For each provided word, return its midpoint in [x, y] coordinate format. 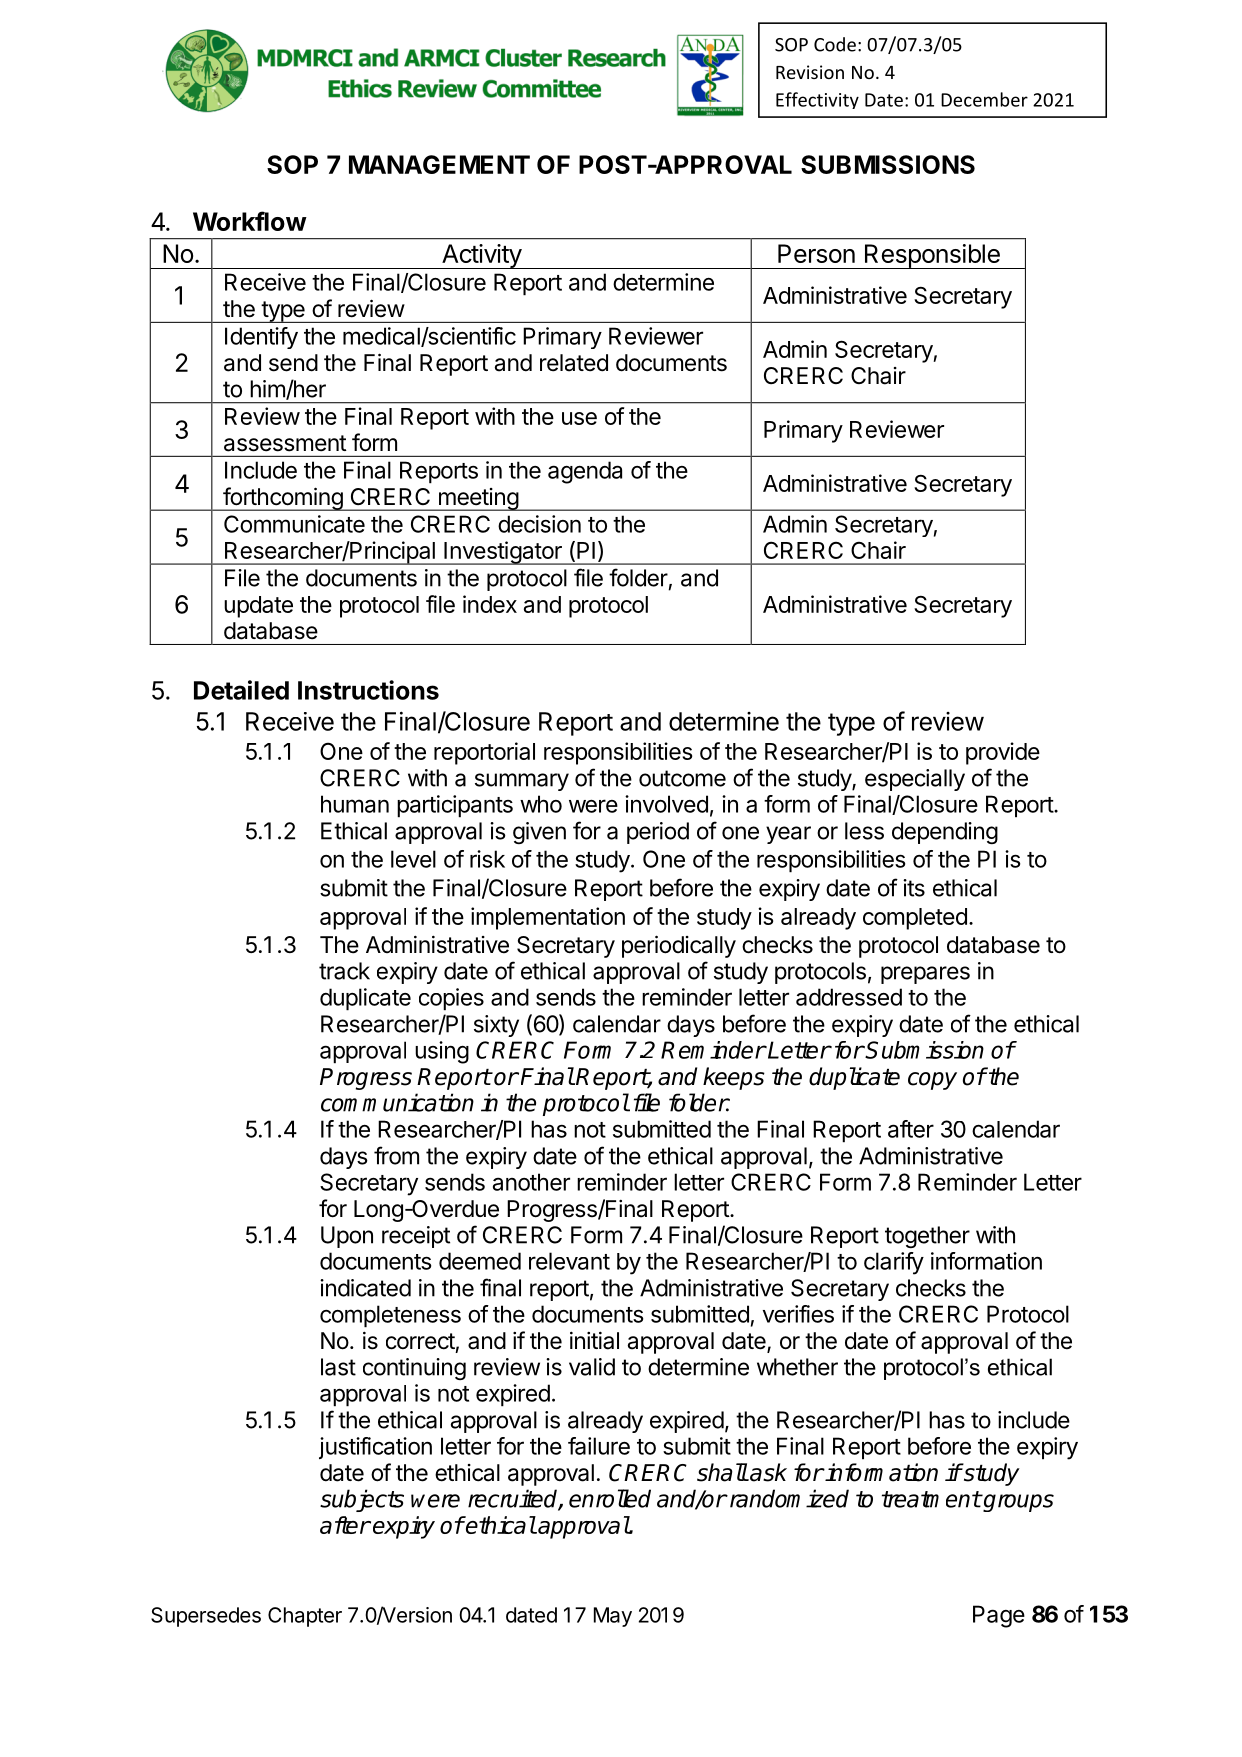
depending [945, 833]
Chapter [305, 1617]
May [613, 1617]
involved [666, 804]
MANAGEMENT [439, 164]
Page [999, 1616]
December [984, 99]
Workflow [250, 221]
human [355, 804]
